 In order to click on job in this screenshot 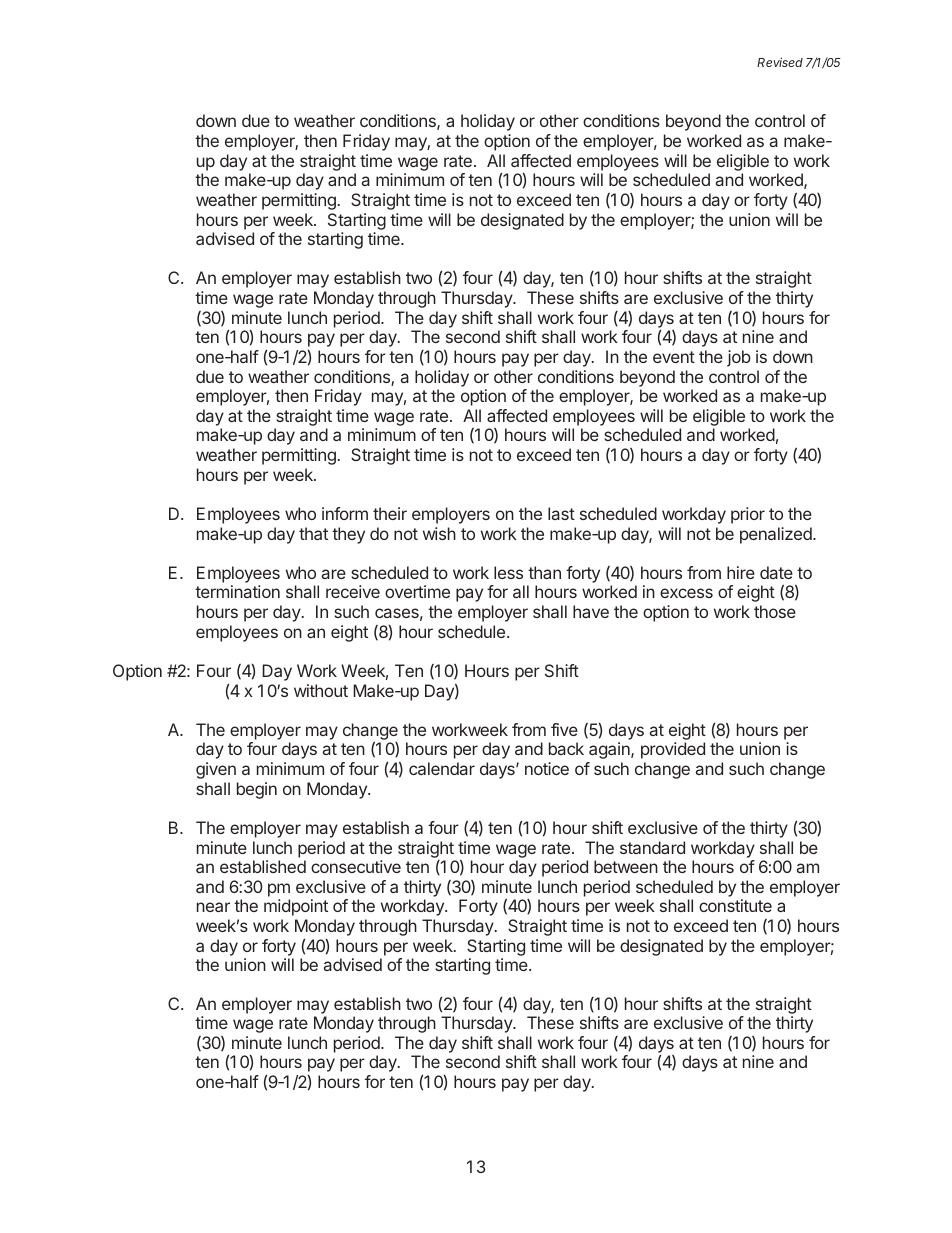, I will do `click(739, 358)`.
